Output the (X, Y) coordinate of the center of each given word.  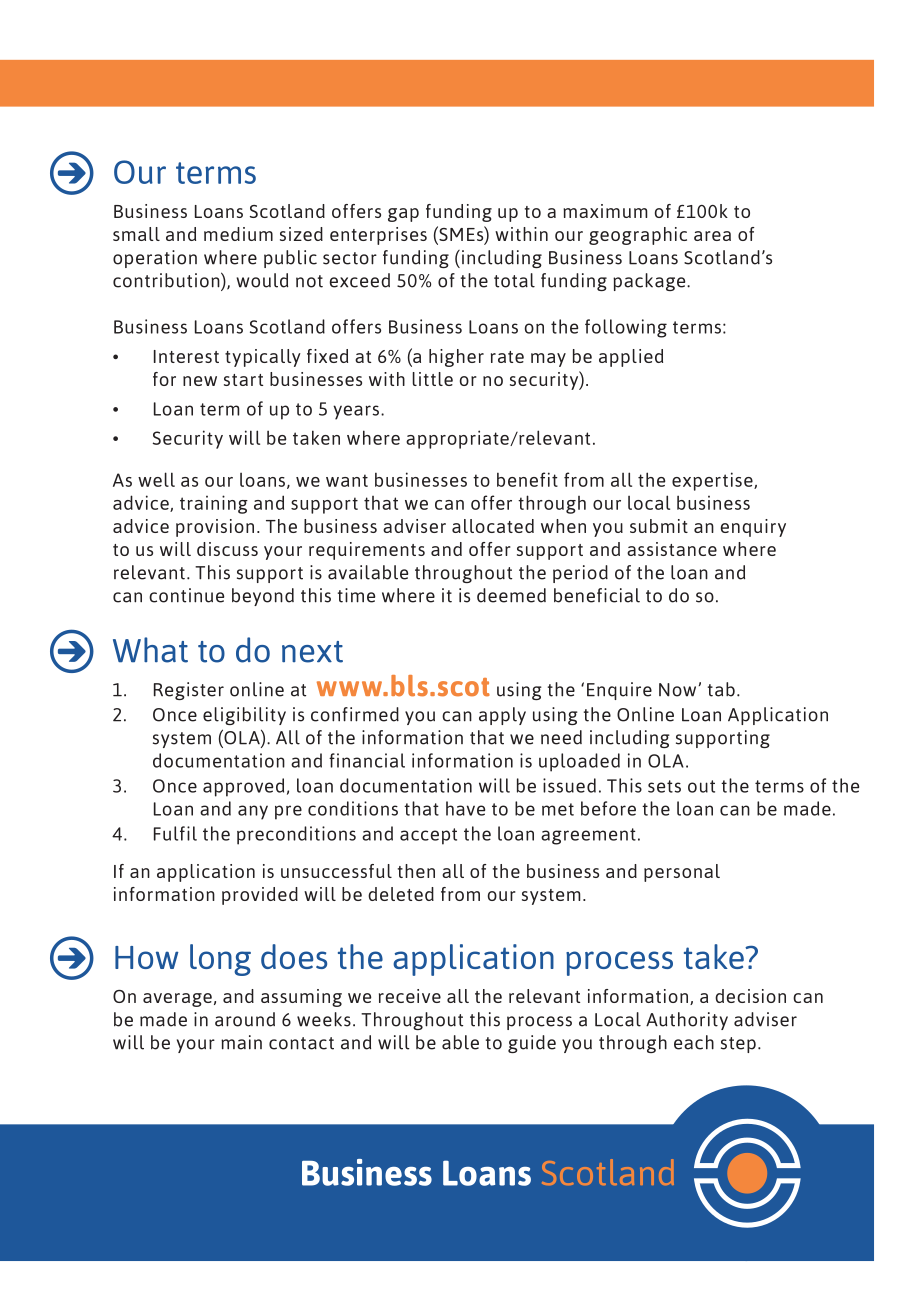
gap (403, 215)
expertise (713, 481)
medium (238, 234)
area (712, 236)
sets (664, 786)
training (214, 504)
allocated (493, 526)
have (465, 808)
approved (243, 787)
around (245, 1019)
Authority (687, 1021)
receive (410, 996)
